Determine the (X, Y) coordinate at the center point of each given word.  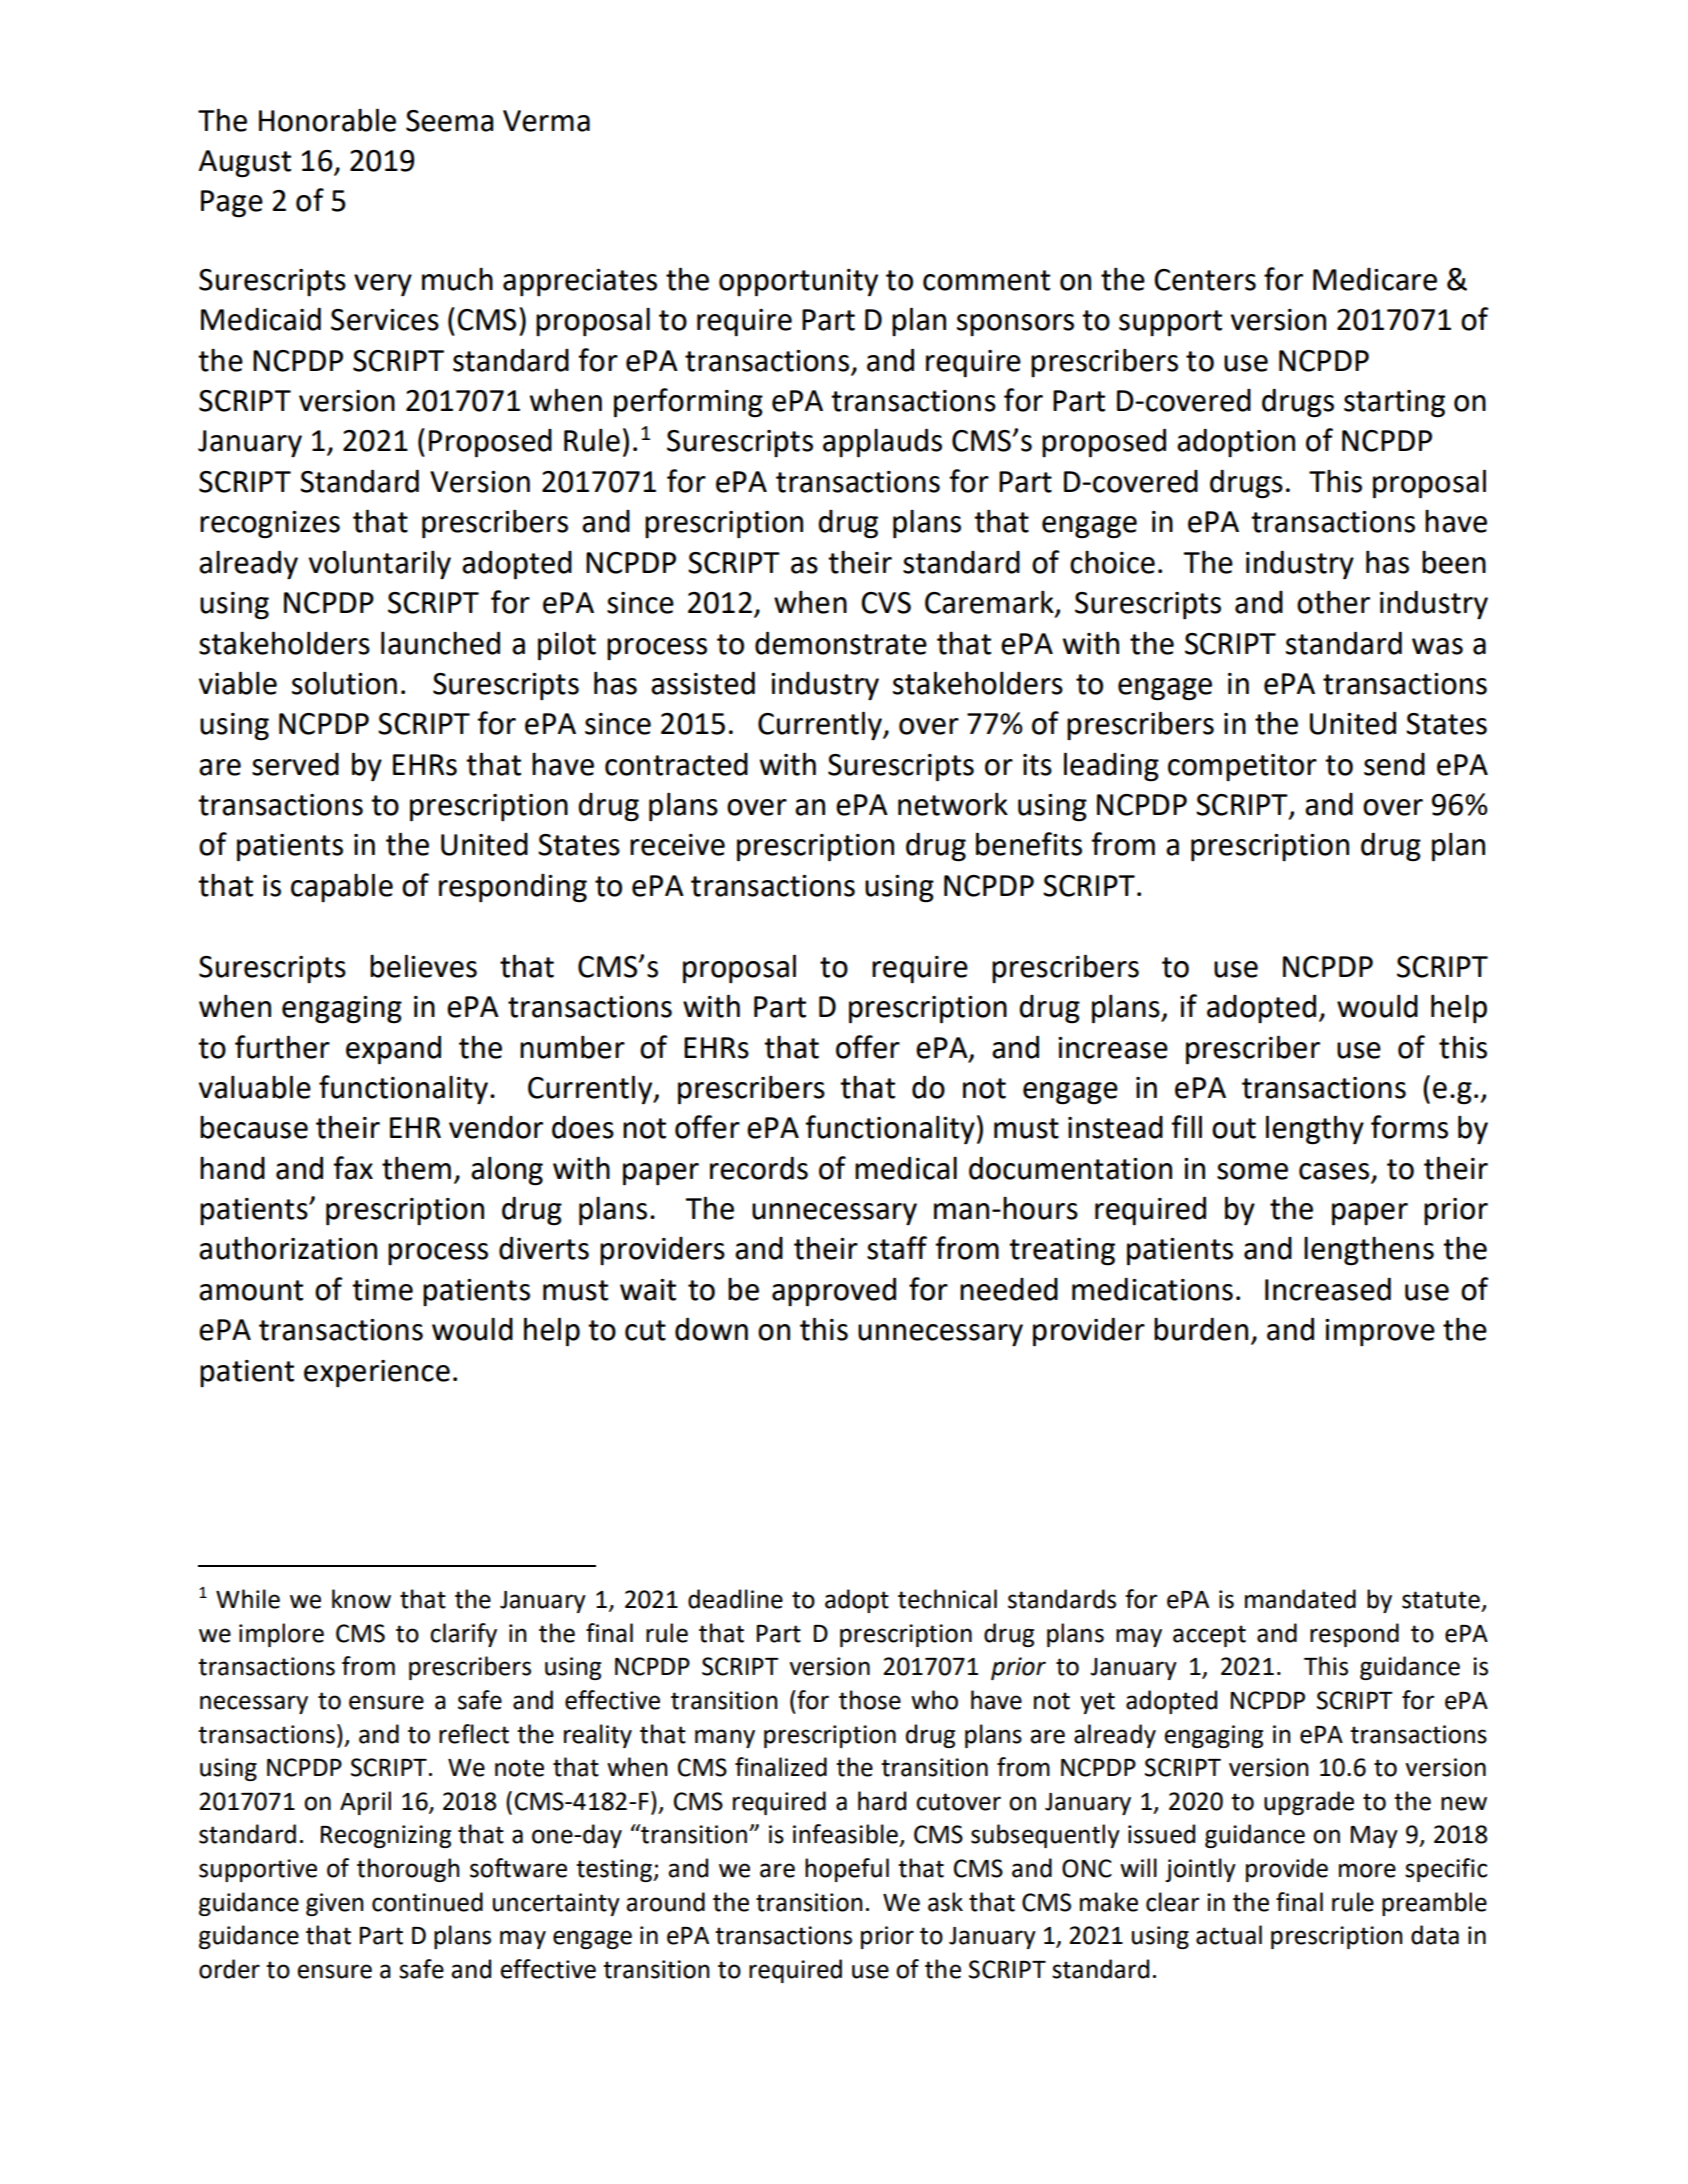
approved (834, 1292)
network (953, 804)
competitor (1242, 767)
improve (1380, 1333)
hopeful (847, 1870)
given (335, 1904)
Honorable (327, 120)
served (295, 764)
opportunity (798, 283)
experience (377, 1374)
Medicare (1375, 279)
